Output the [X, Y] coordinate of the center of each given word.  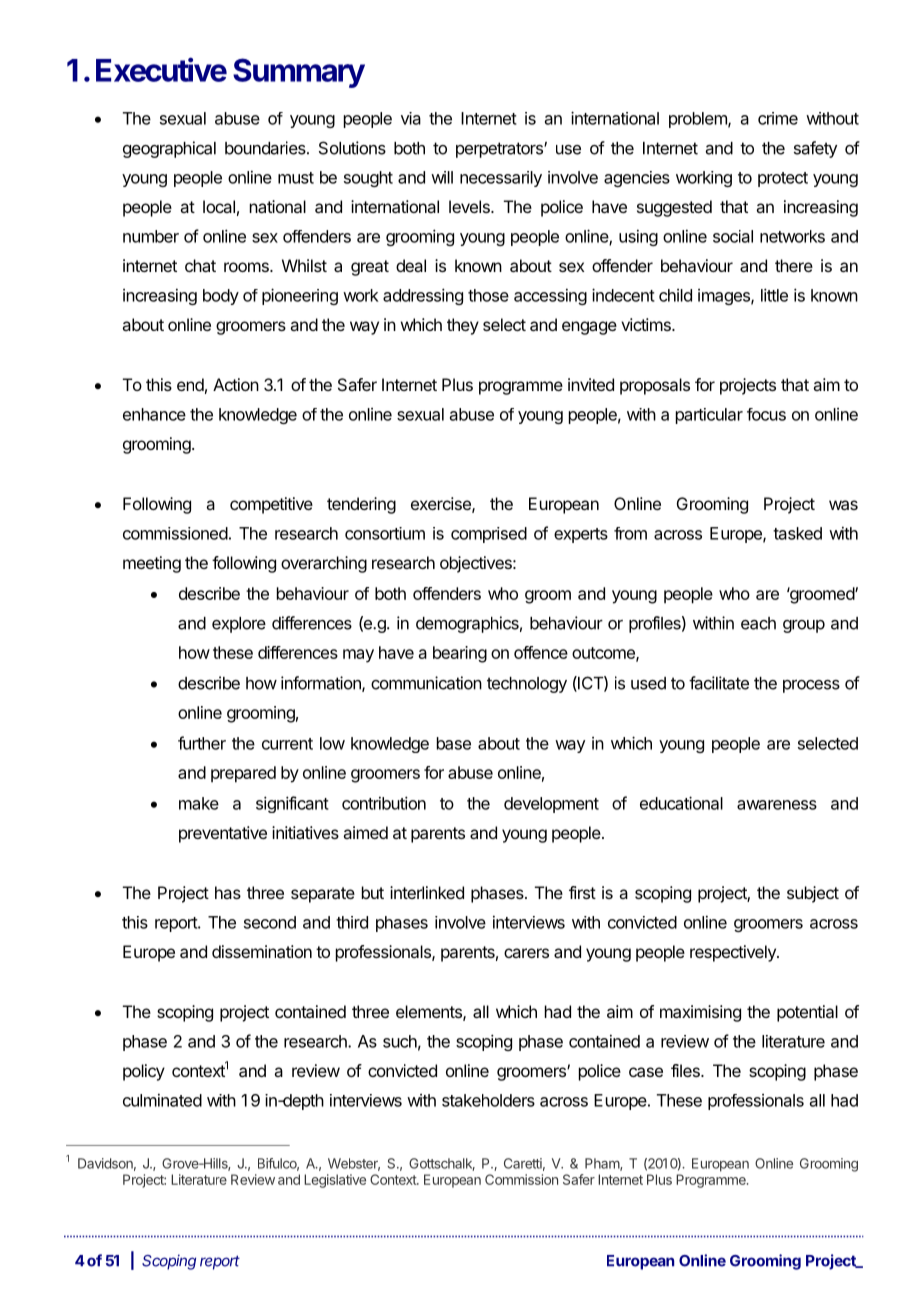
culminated [162, 1100]
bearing [460, 654]
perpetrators [500, 150]
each [758, 623]
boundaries [266, 148]
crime [778, 118]
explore [239, 625]
